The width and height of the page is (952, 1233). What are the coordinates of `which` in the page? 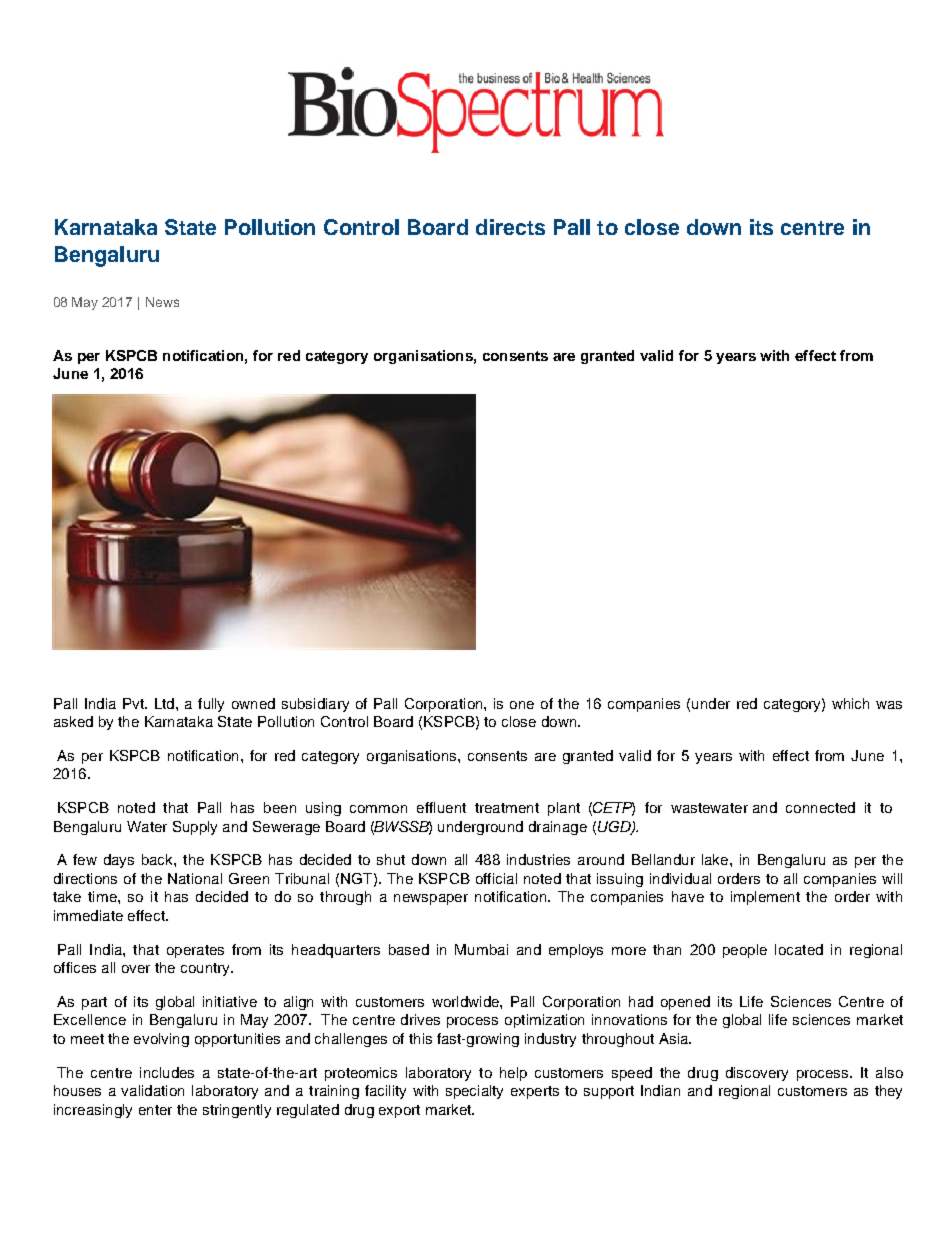 It's located at (850, 703).
